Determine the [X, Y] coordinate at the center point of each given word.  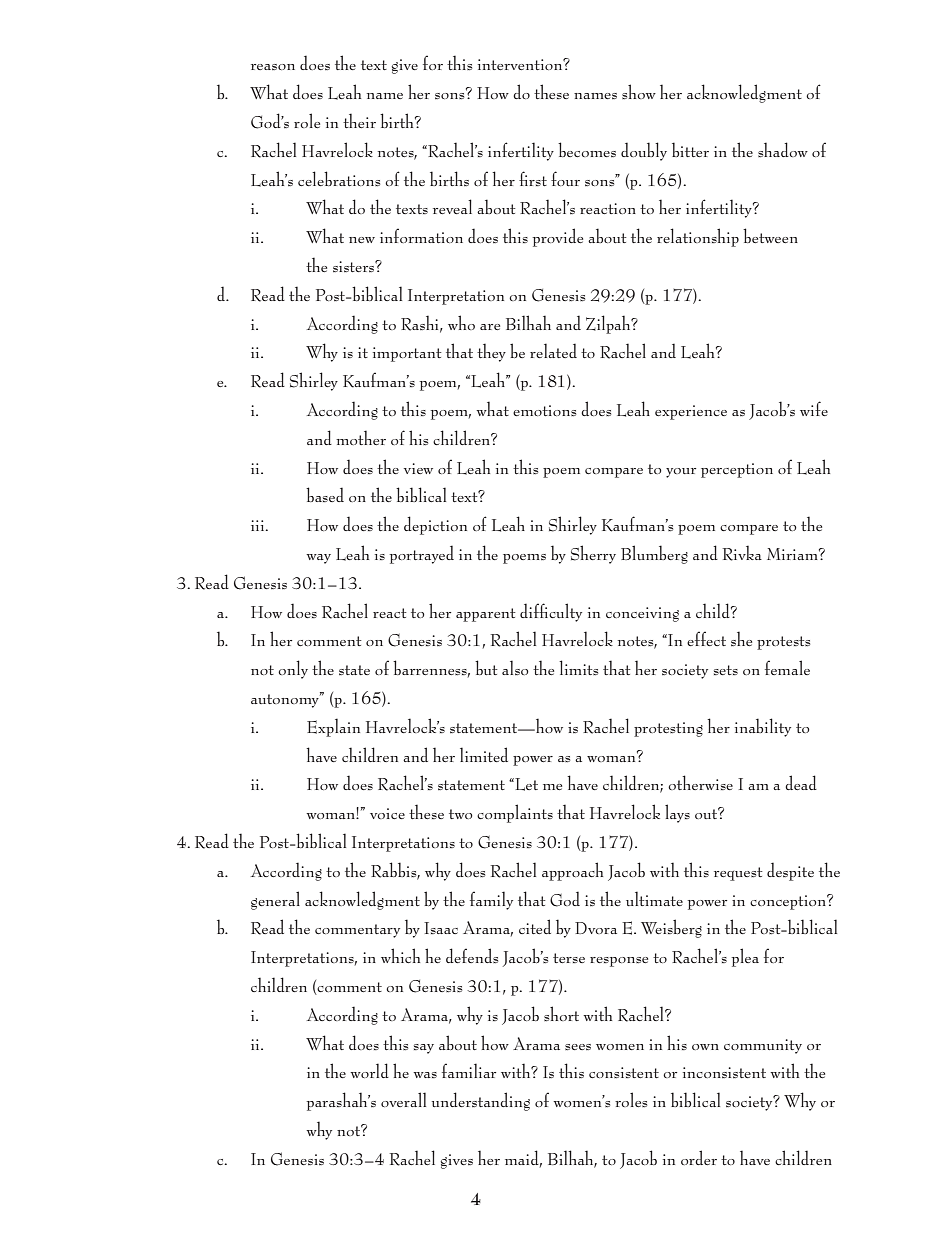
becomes [587, 149]
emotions [544, 410]
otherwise [700, 782]
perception [737, 470]
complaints [515, 813]
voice [387, 813]
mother [361, 437]
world [369, 1070]
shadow [783, 149]
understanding [481, 1101]
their [359, 120]
